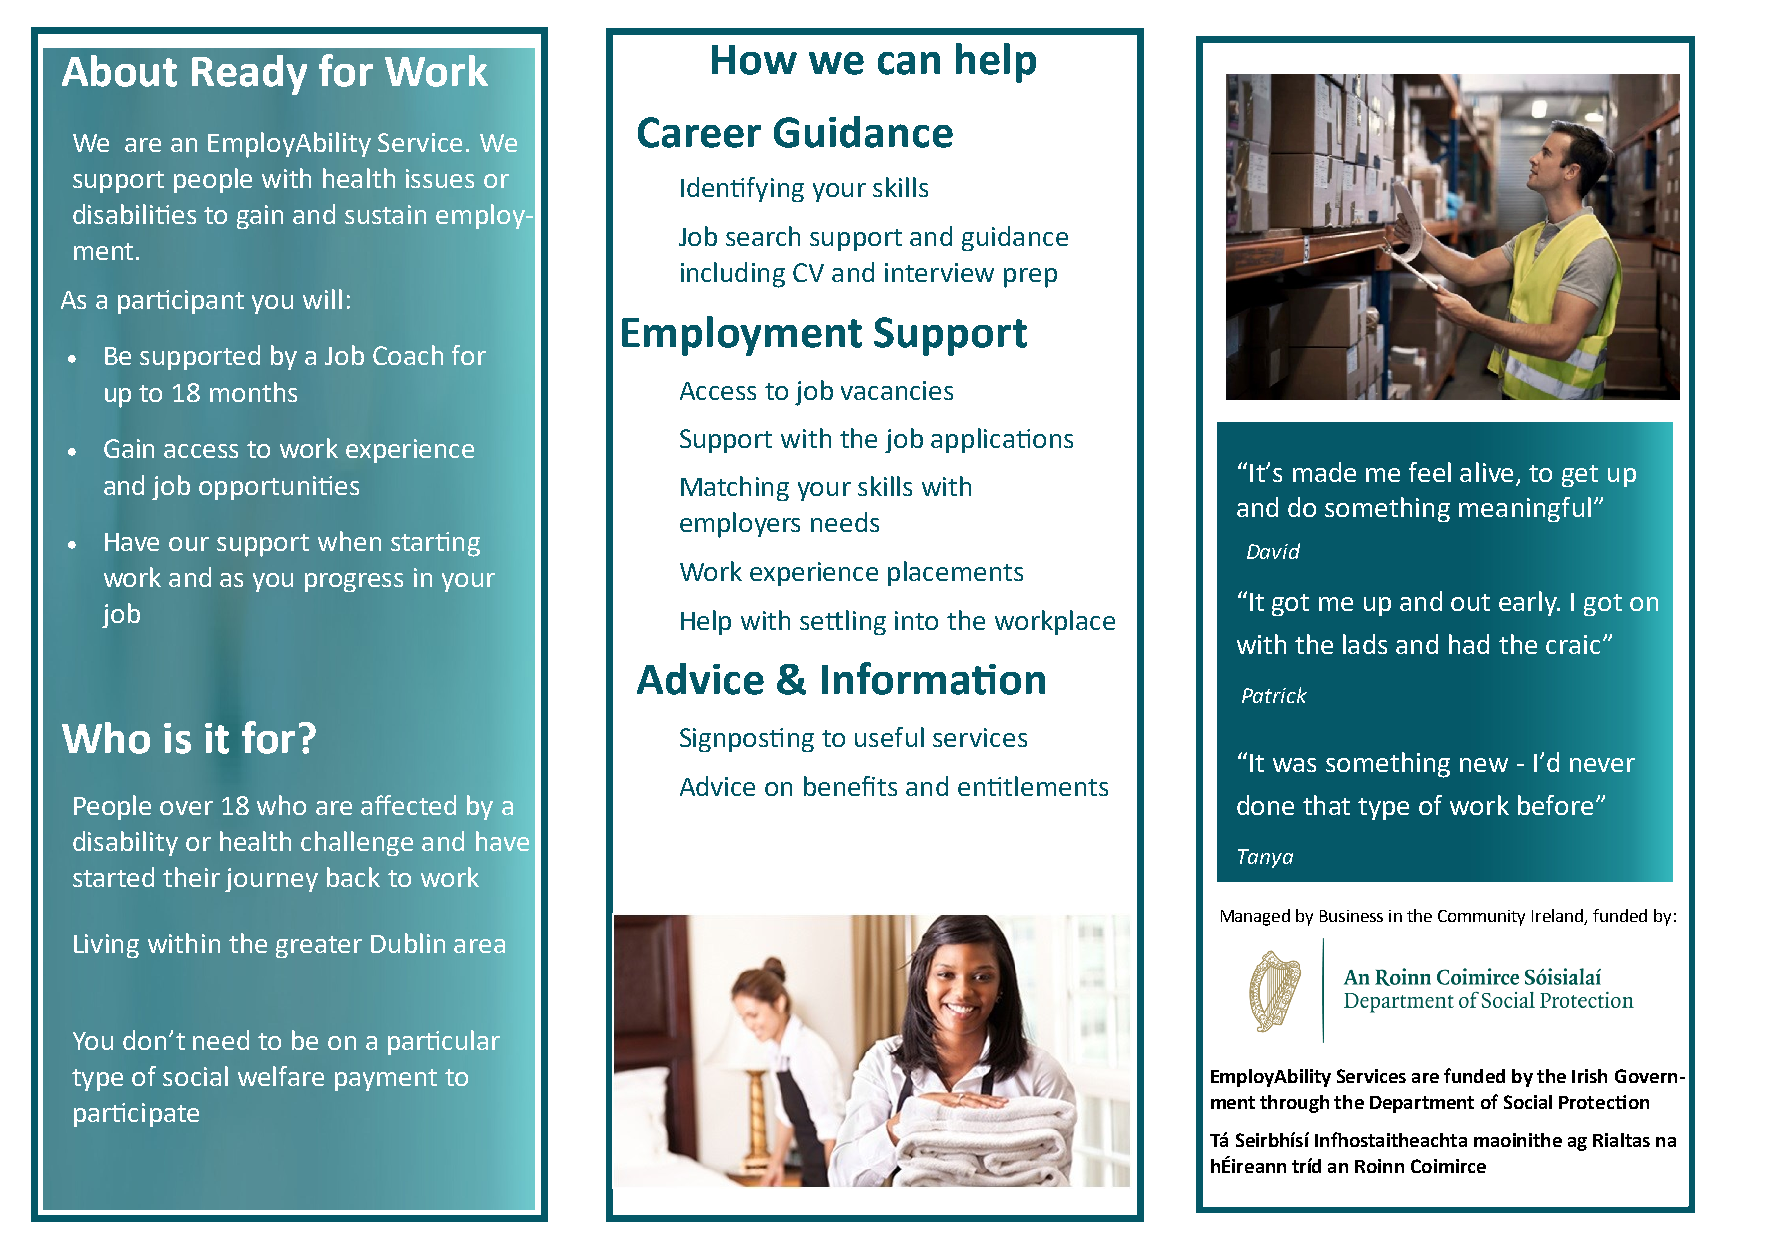 This screenshot has height=1251, width=1770. What do you see at coordinates (1430, 472) in the screenshot?
I see `feel` at bounding box center [1430, 472].
